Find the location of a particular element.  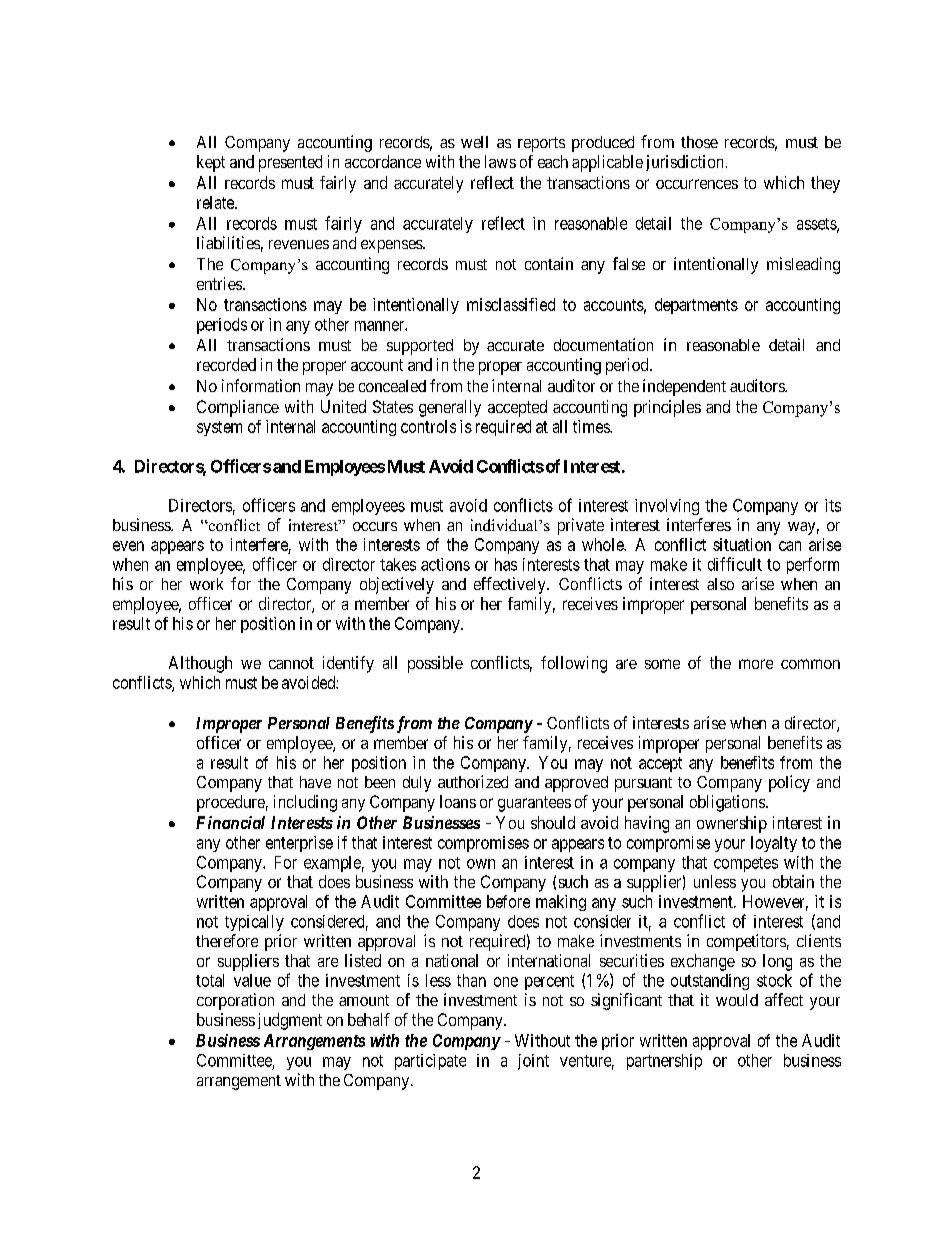

judgment is located at coordinates (290, 1021).
